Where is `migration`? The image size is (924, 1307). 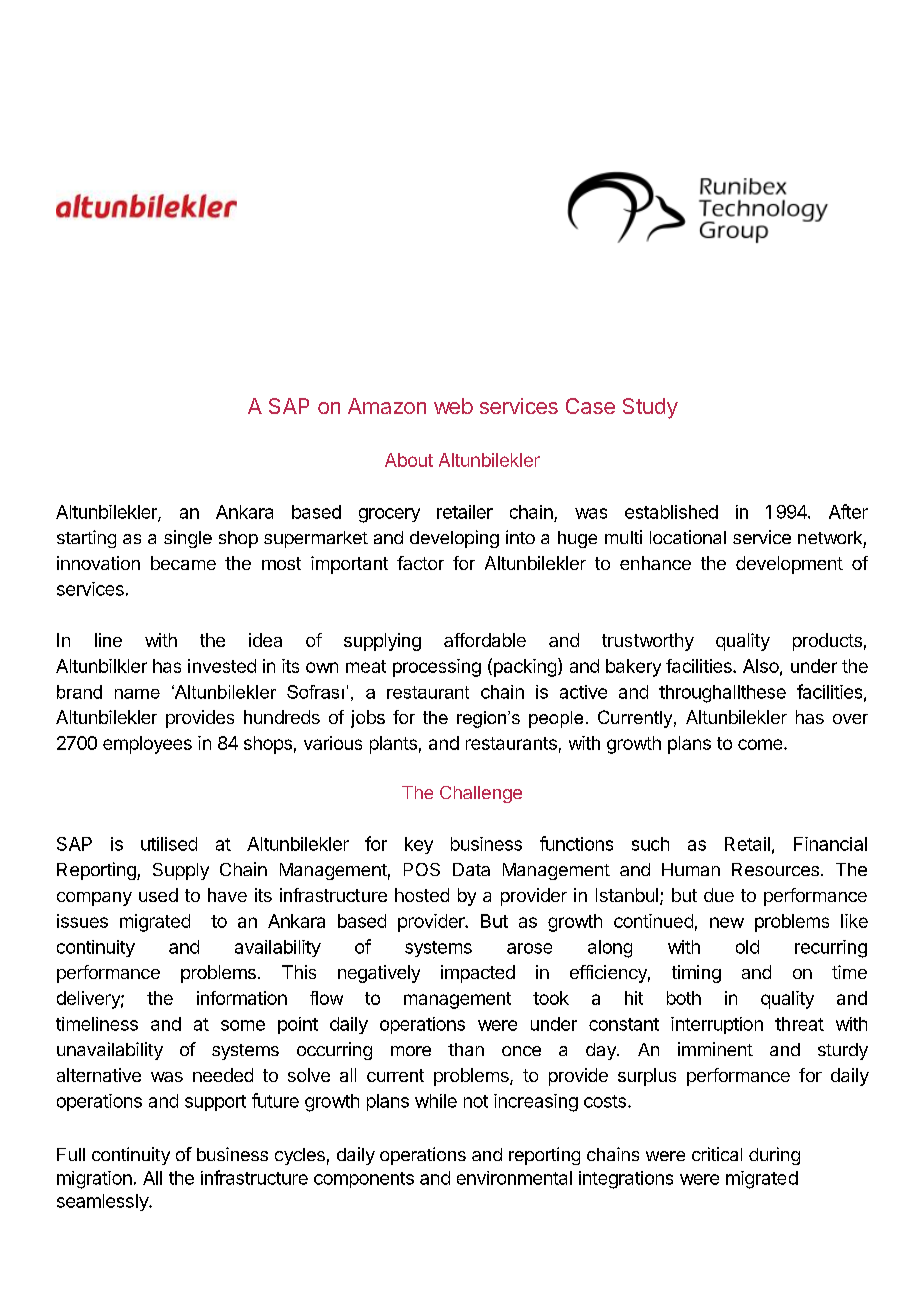 migration is located at coordinates (94, 1180).
